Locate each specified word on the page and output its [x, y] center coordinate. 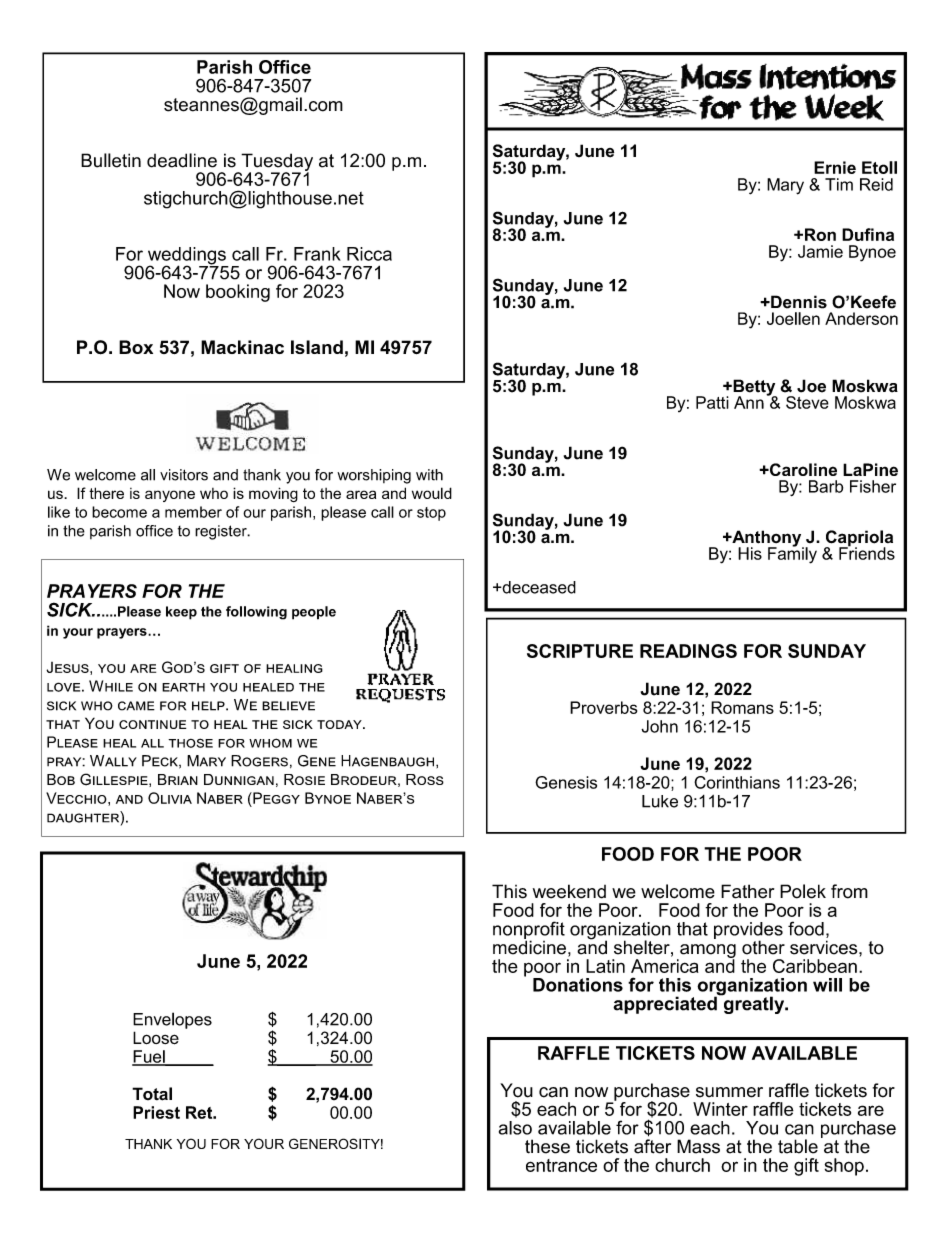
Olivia [170, 798]
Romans [742, 707]
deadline [182, 160]
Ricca [369, 254]
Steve [807, 402]
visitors [184, 475]
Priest [156, 1112]
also [515, 1128]
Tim [839, 184]
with [429, 475]
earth [183, 687]
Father [747, 891]
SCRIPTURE [580, 651]
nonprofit [529, 931]
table [798, 1146]
